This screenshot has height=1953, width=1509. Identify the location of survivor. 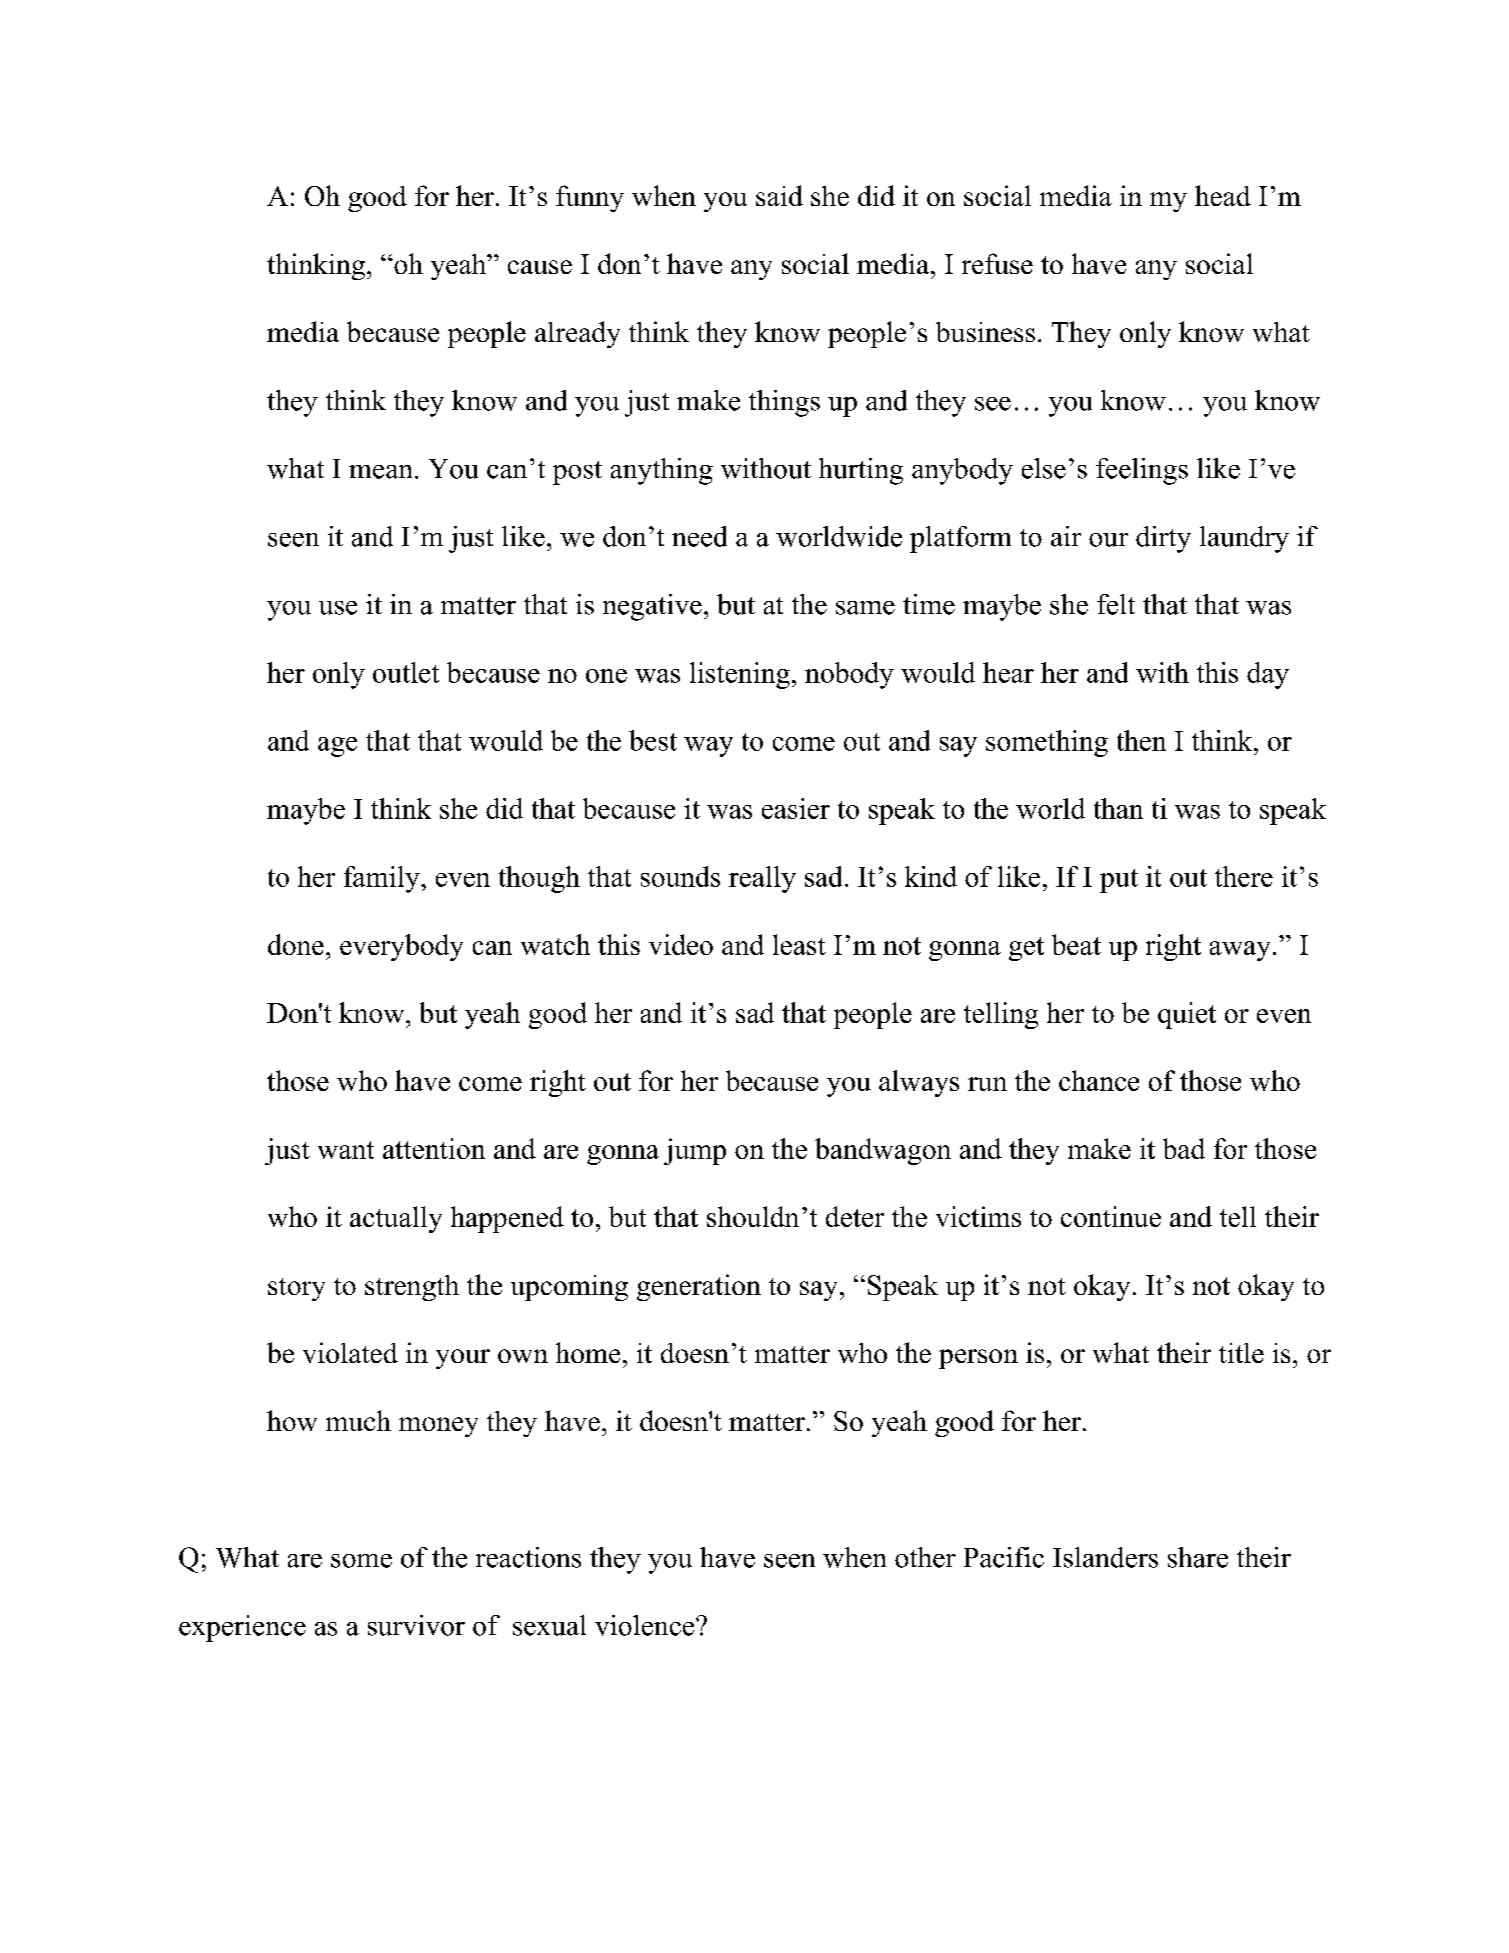
(416, 1625).
